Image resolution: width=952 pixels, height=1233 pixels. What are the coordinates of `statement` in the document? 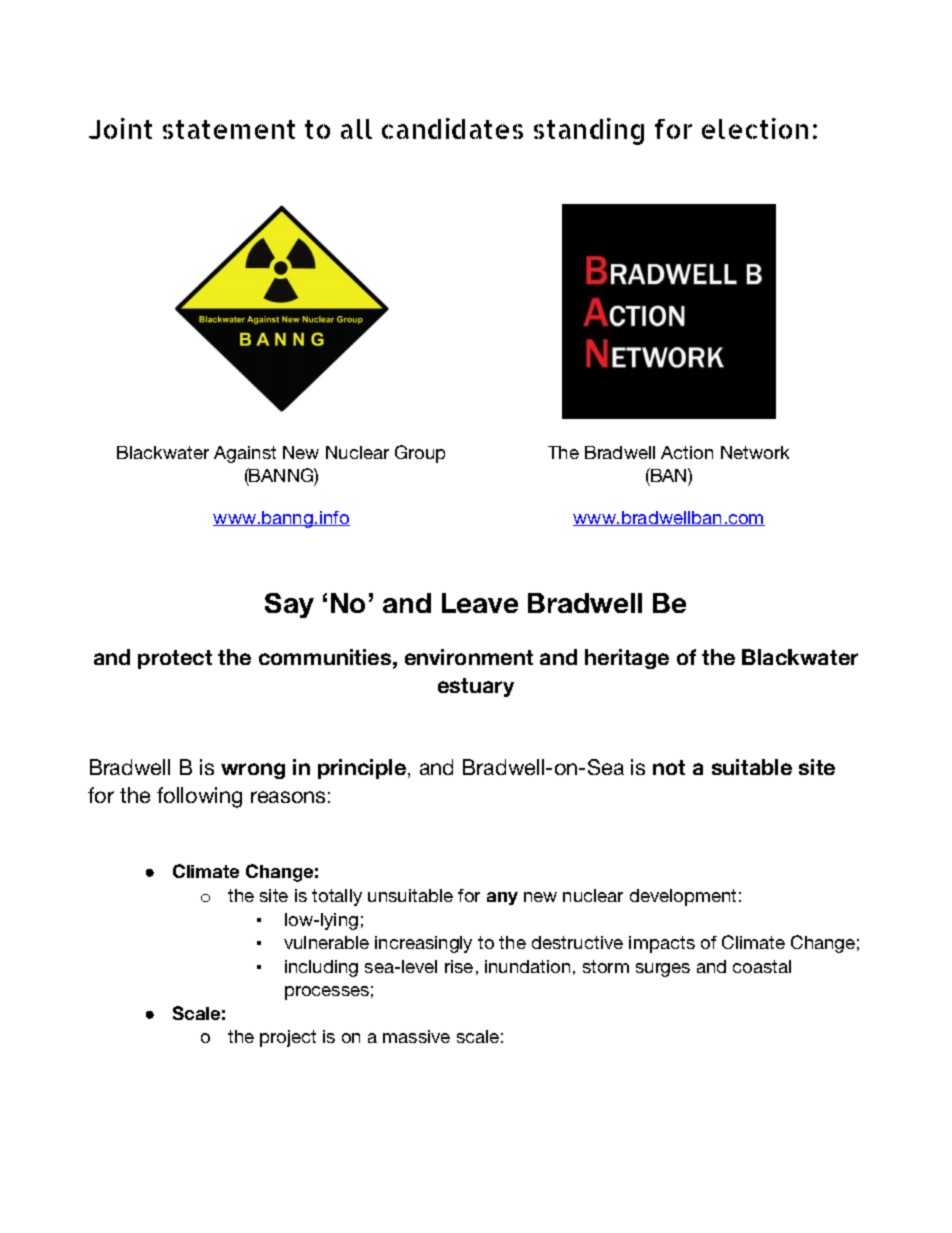 It's located at (229, 129).
